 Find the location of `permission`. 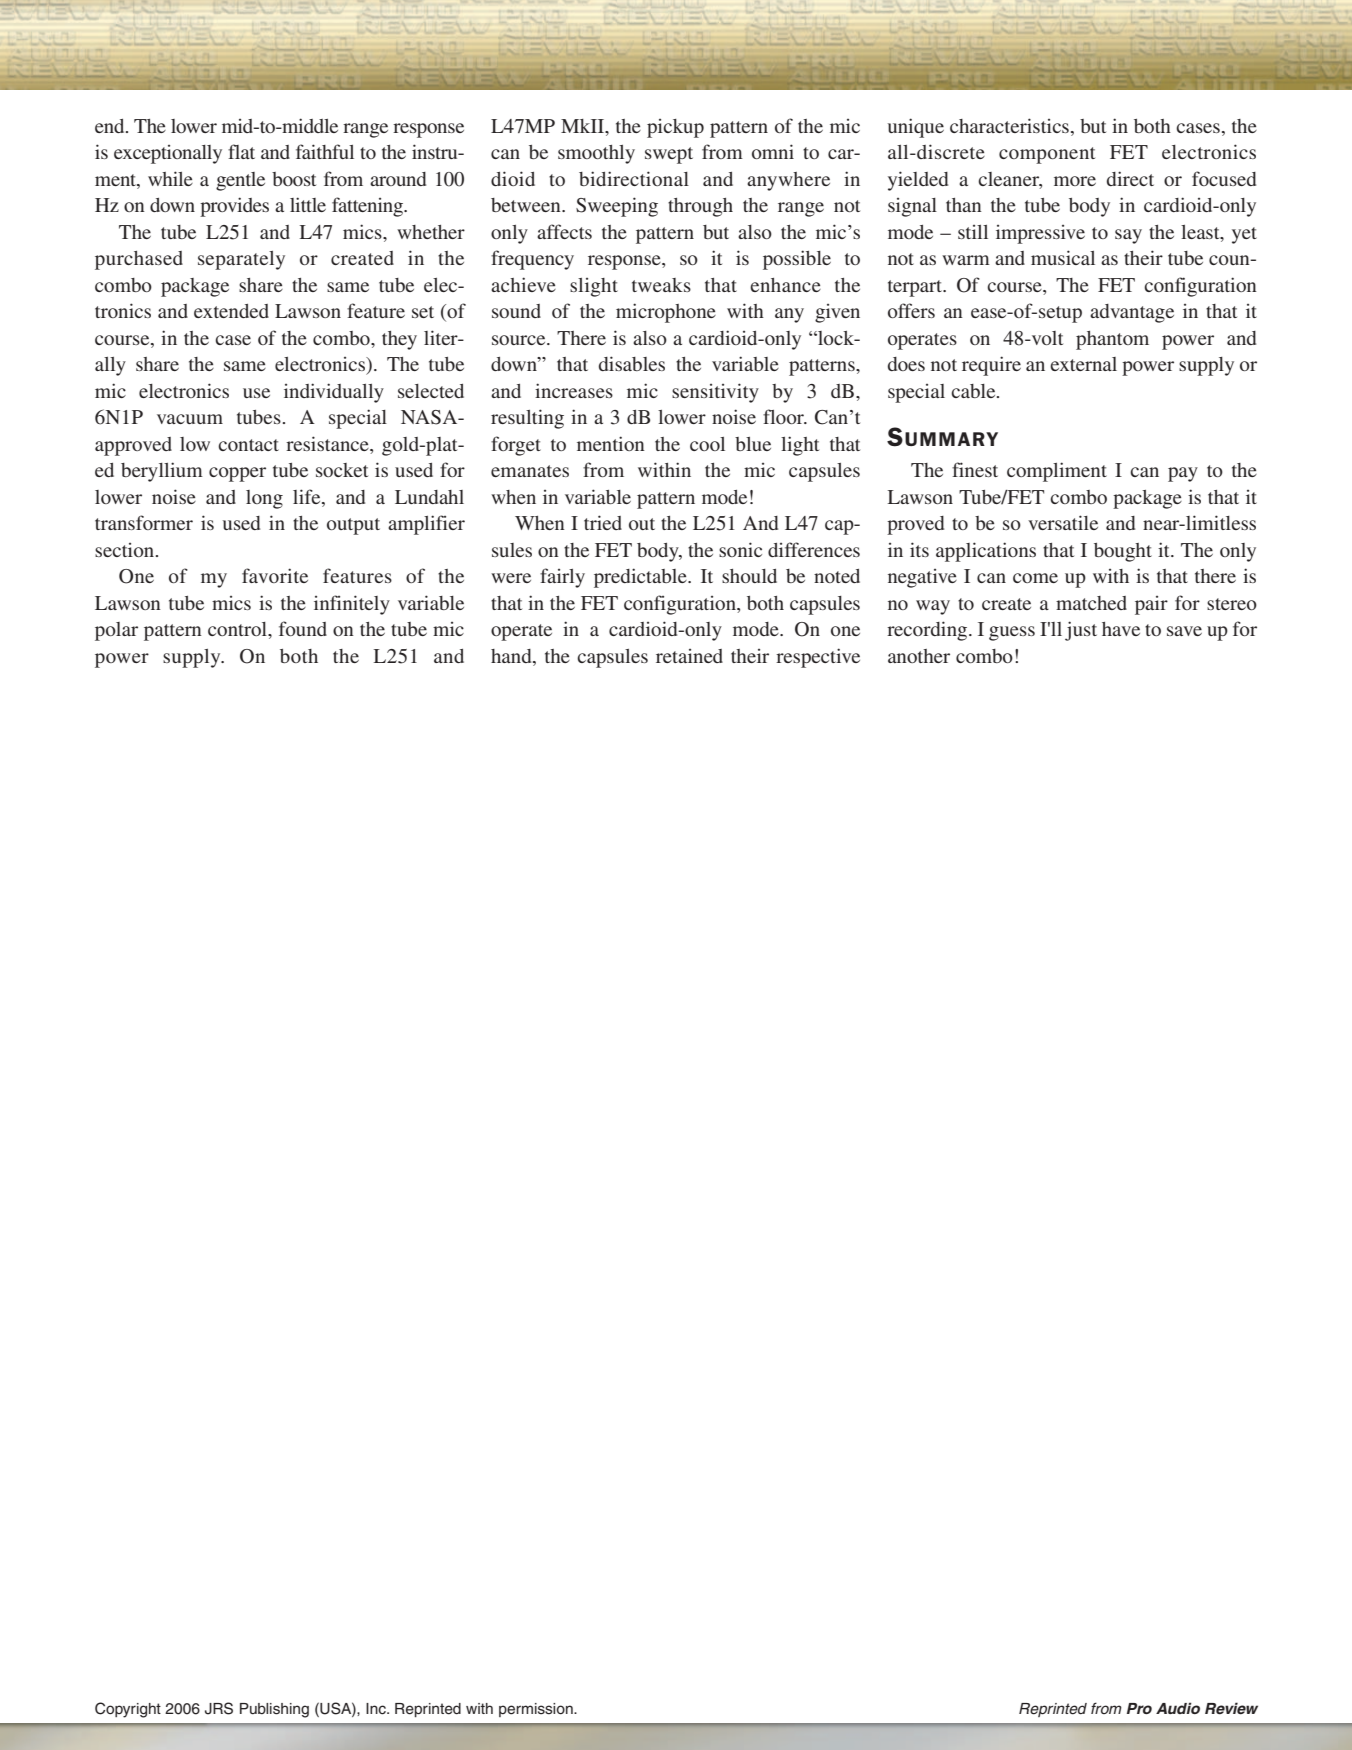

permission is located at coordinates (537, 1710).
